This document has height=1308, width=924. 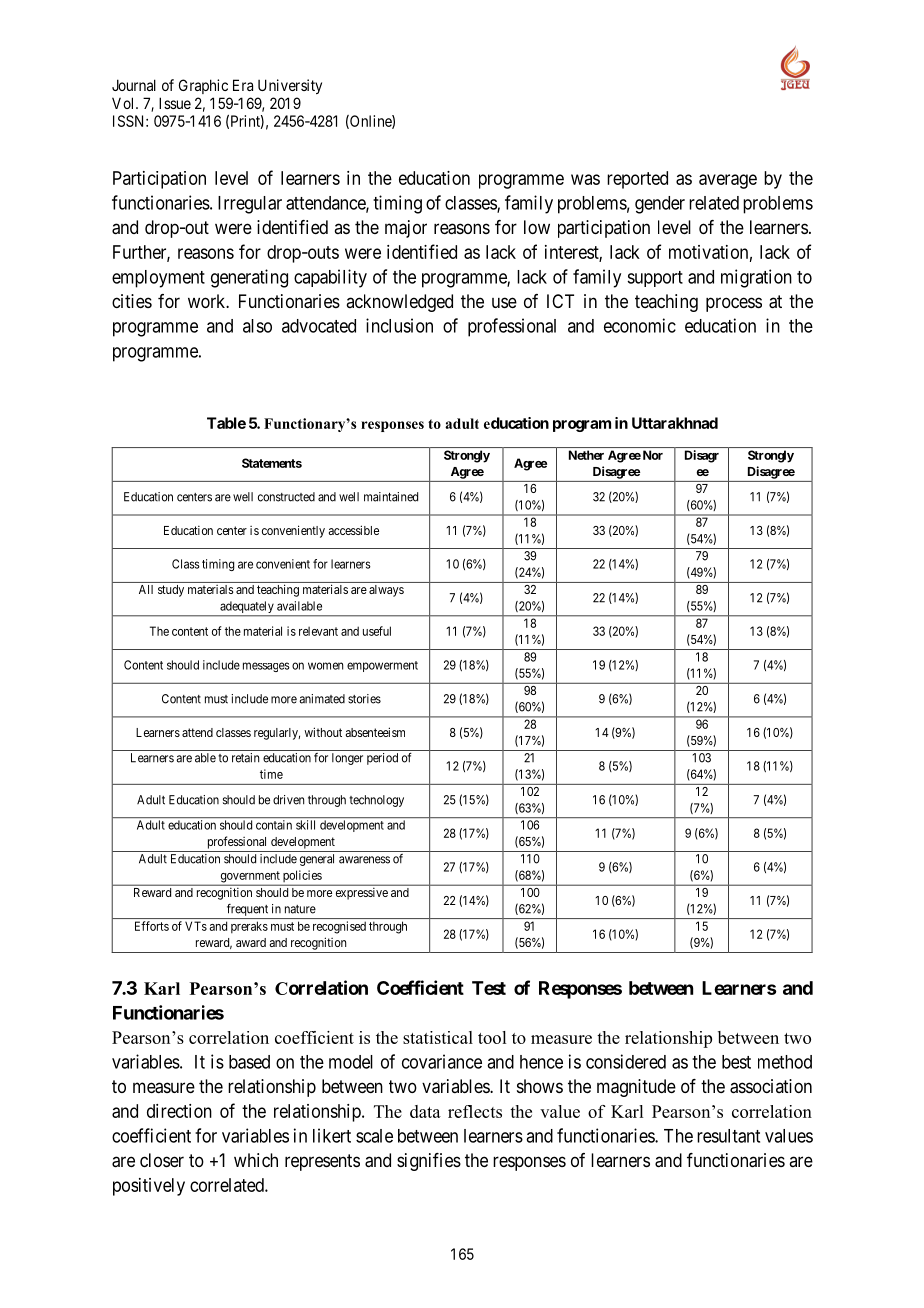 What do you see at coordinates (406, 229) in the document?
I see `major` at bounding box center [406, 229].
